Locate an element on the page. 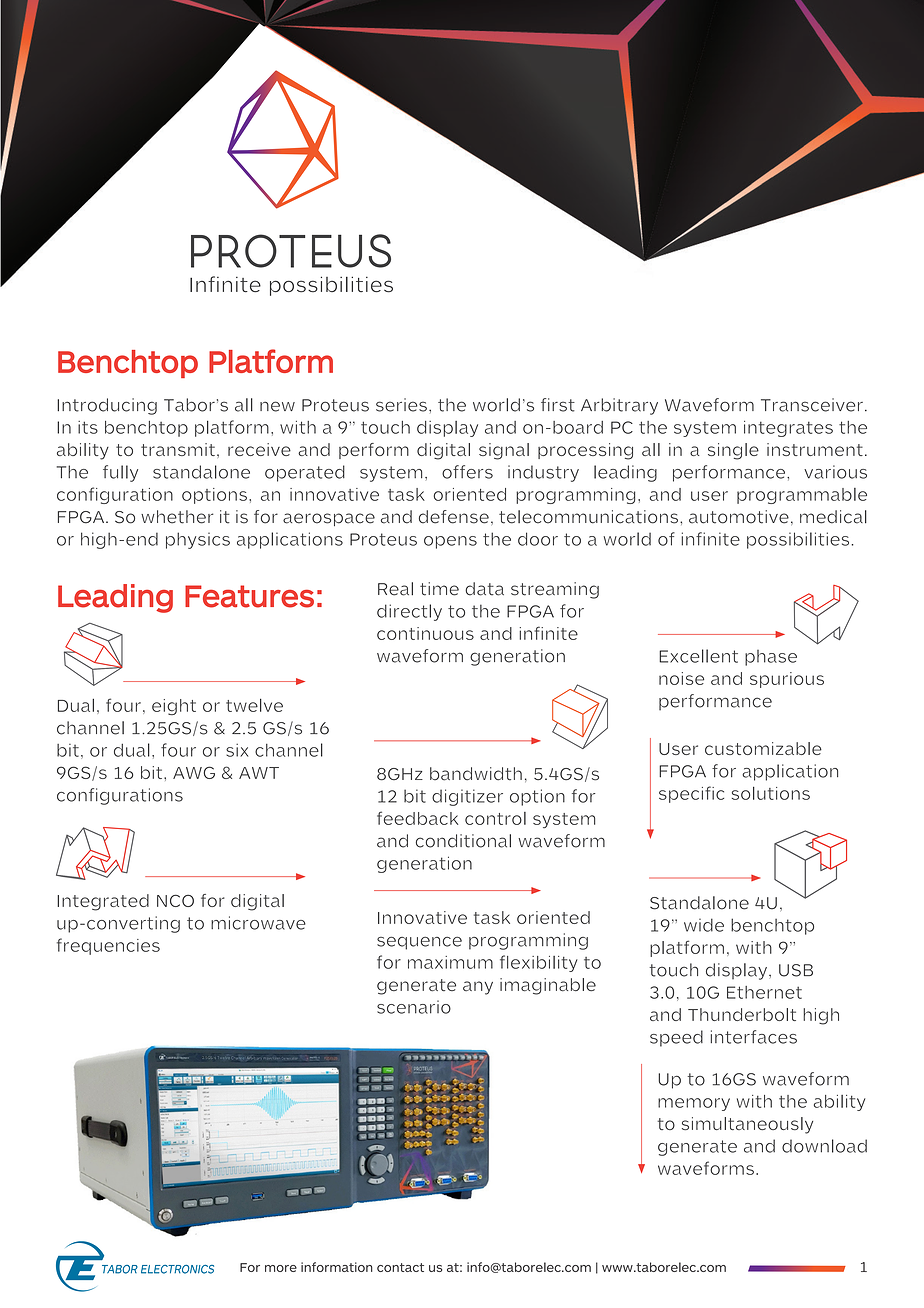 This image has height=1308, width=924. more is located at coordinates (281, 1268).
